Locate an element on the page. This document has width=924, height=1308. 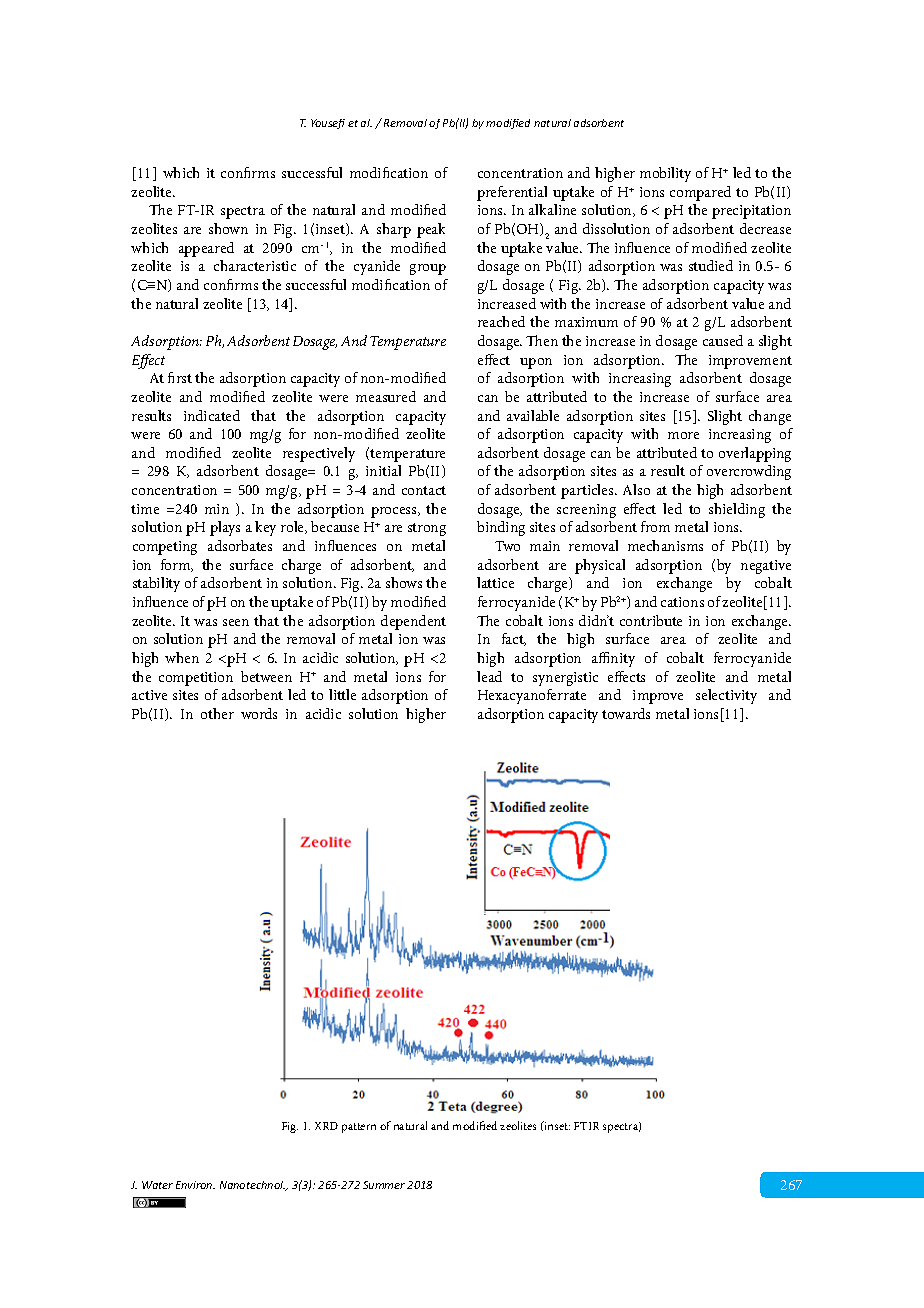
competition is located at coordinates (196, 679).
